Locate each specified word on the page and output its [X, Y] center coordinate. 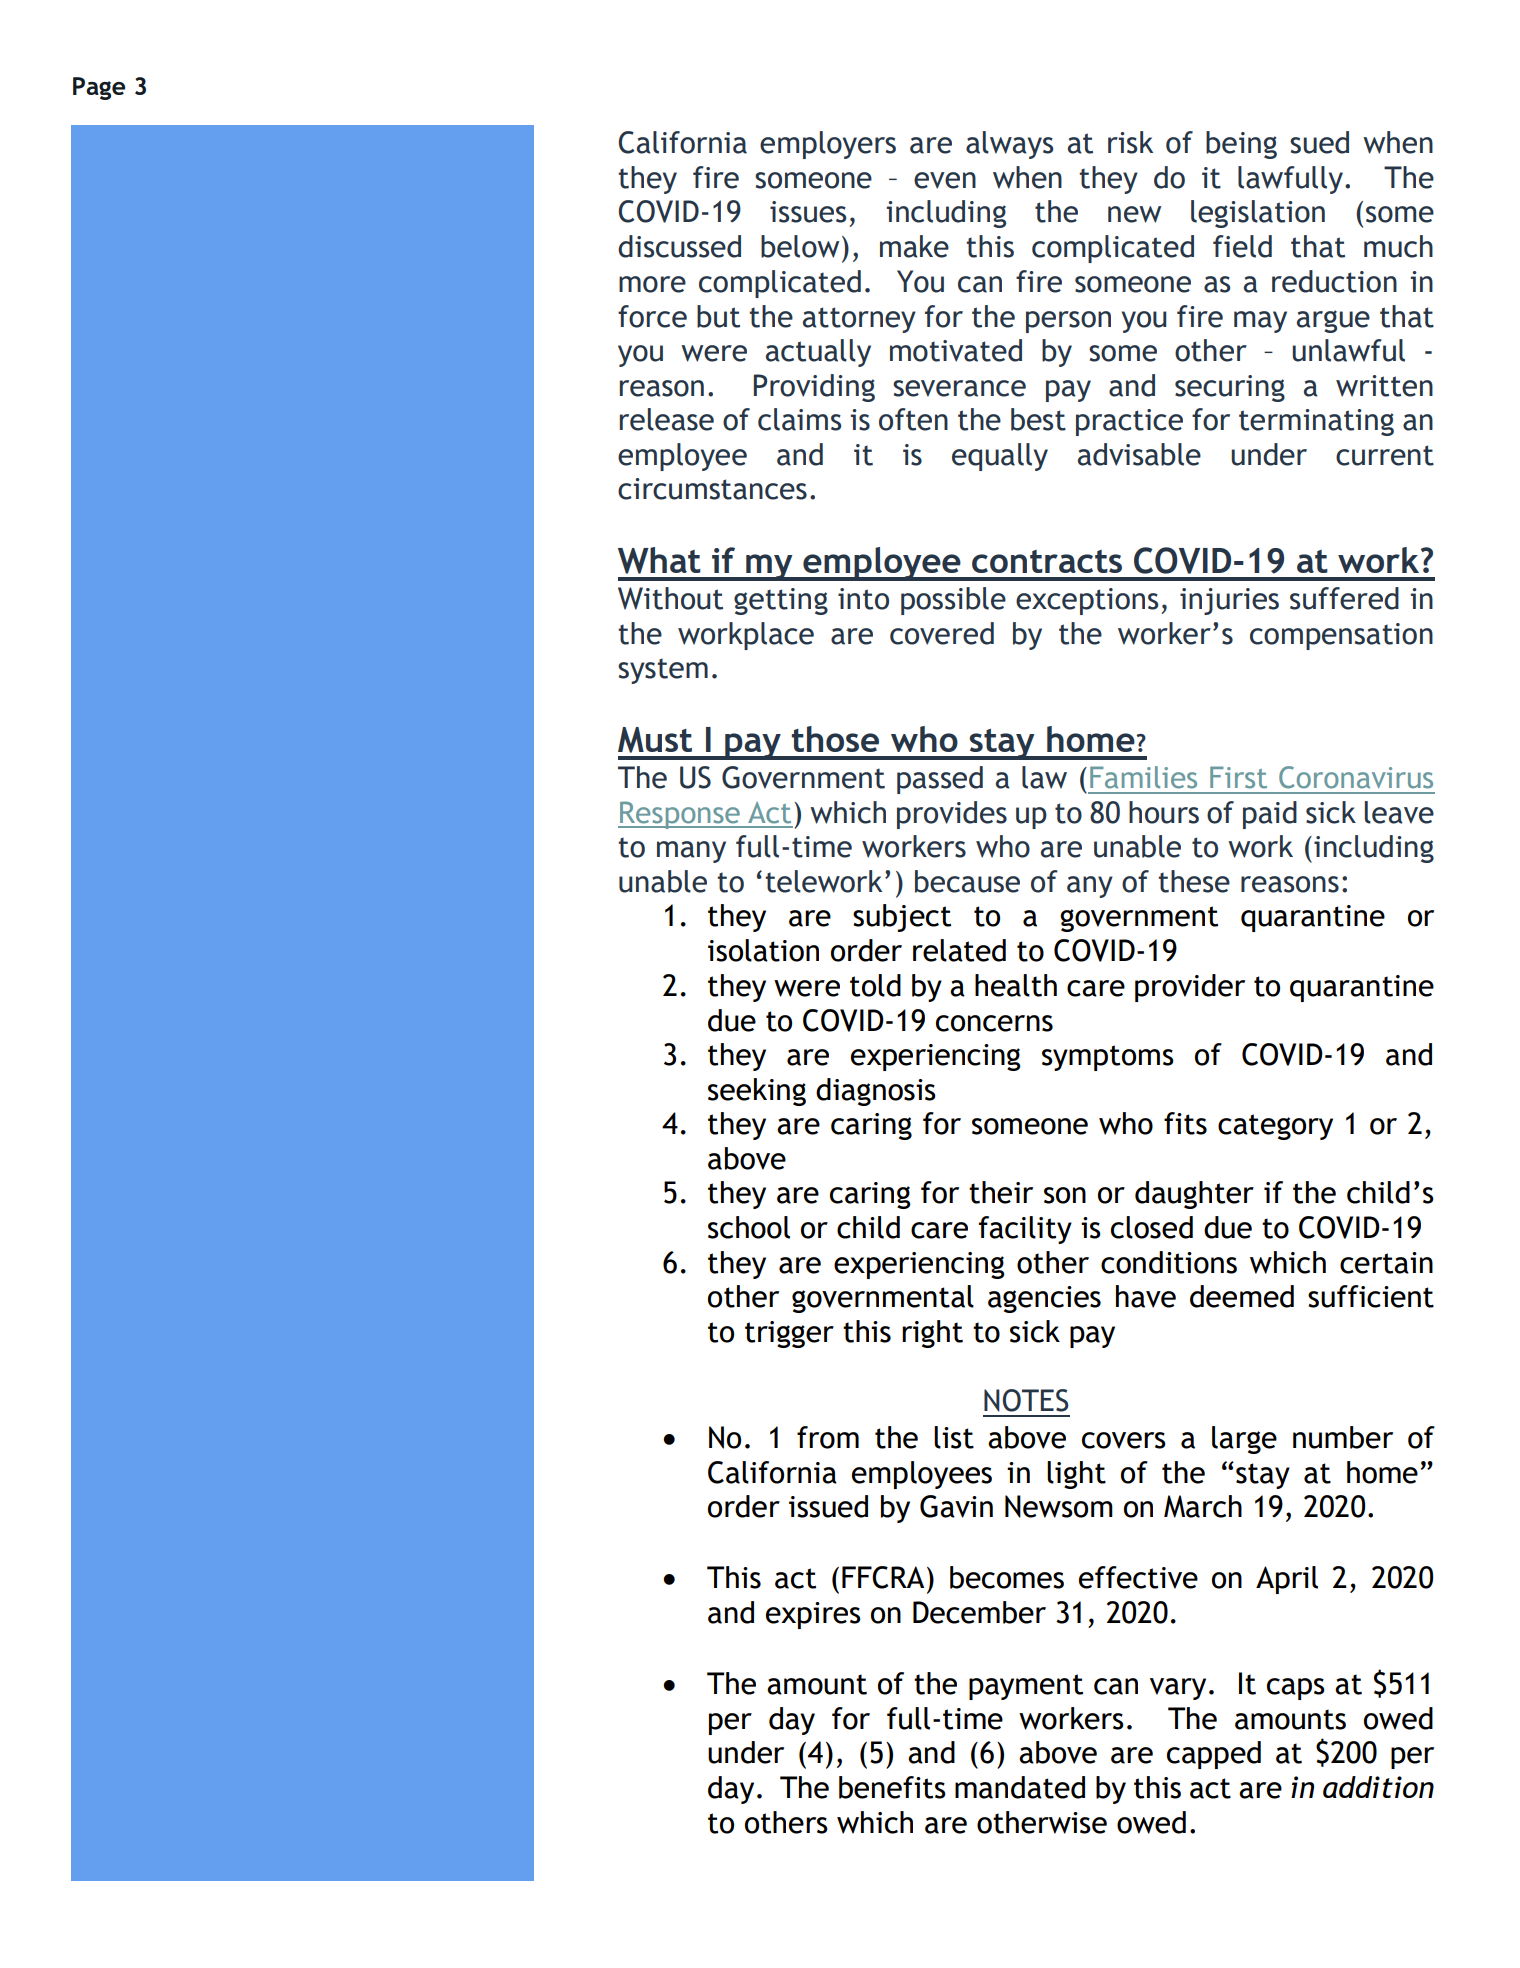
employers [828, 145]
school [749, 1227]
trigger [789, 1334]
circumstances [712, 489]
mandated [1020, 1787]
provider [1190, 988]
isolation [763, 950]
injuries [1229, 601]
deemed [1242, 1296]
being [1241, 145]
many [691, 852]
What [659, 560]
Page [99, 88]
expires [813, 1615]
